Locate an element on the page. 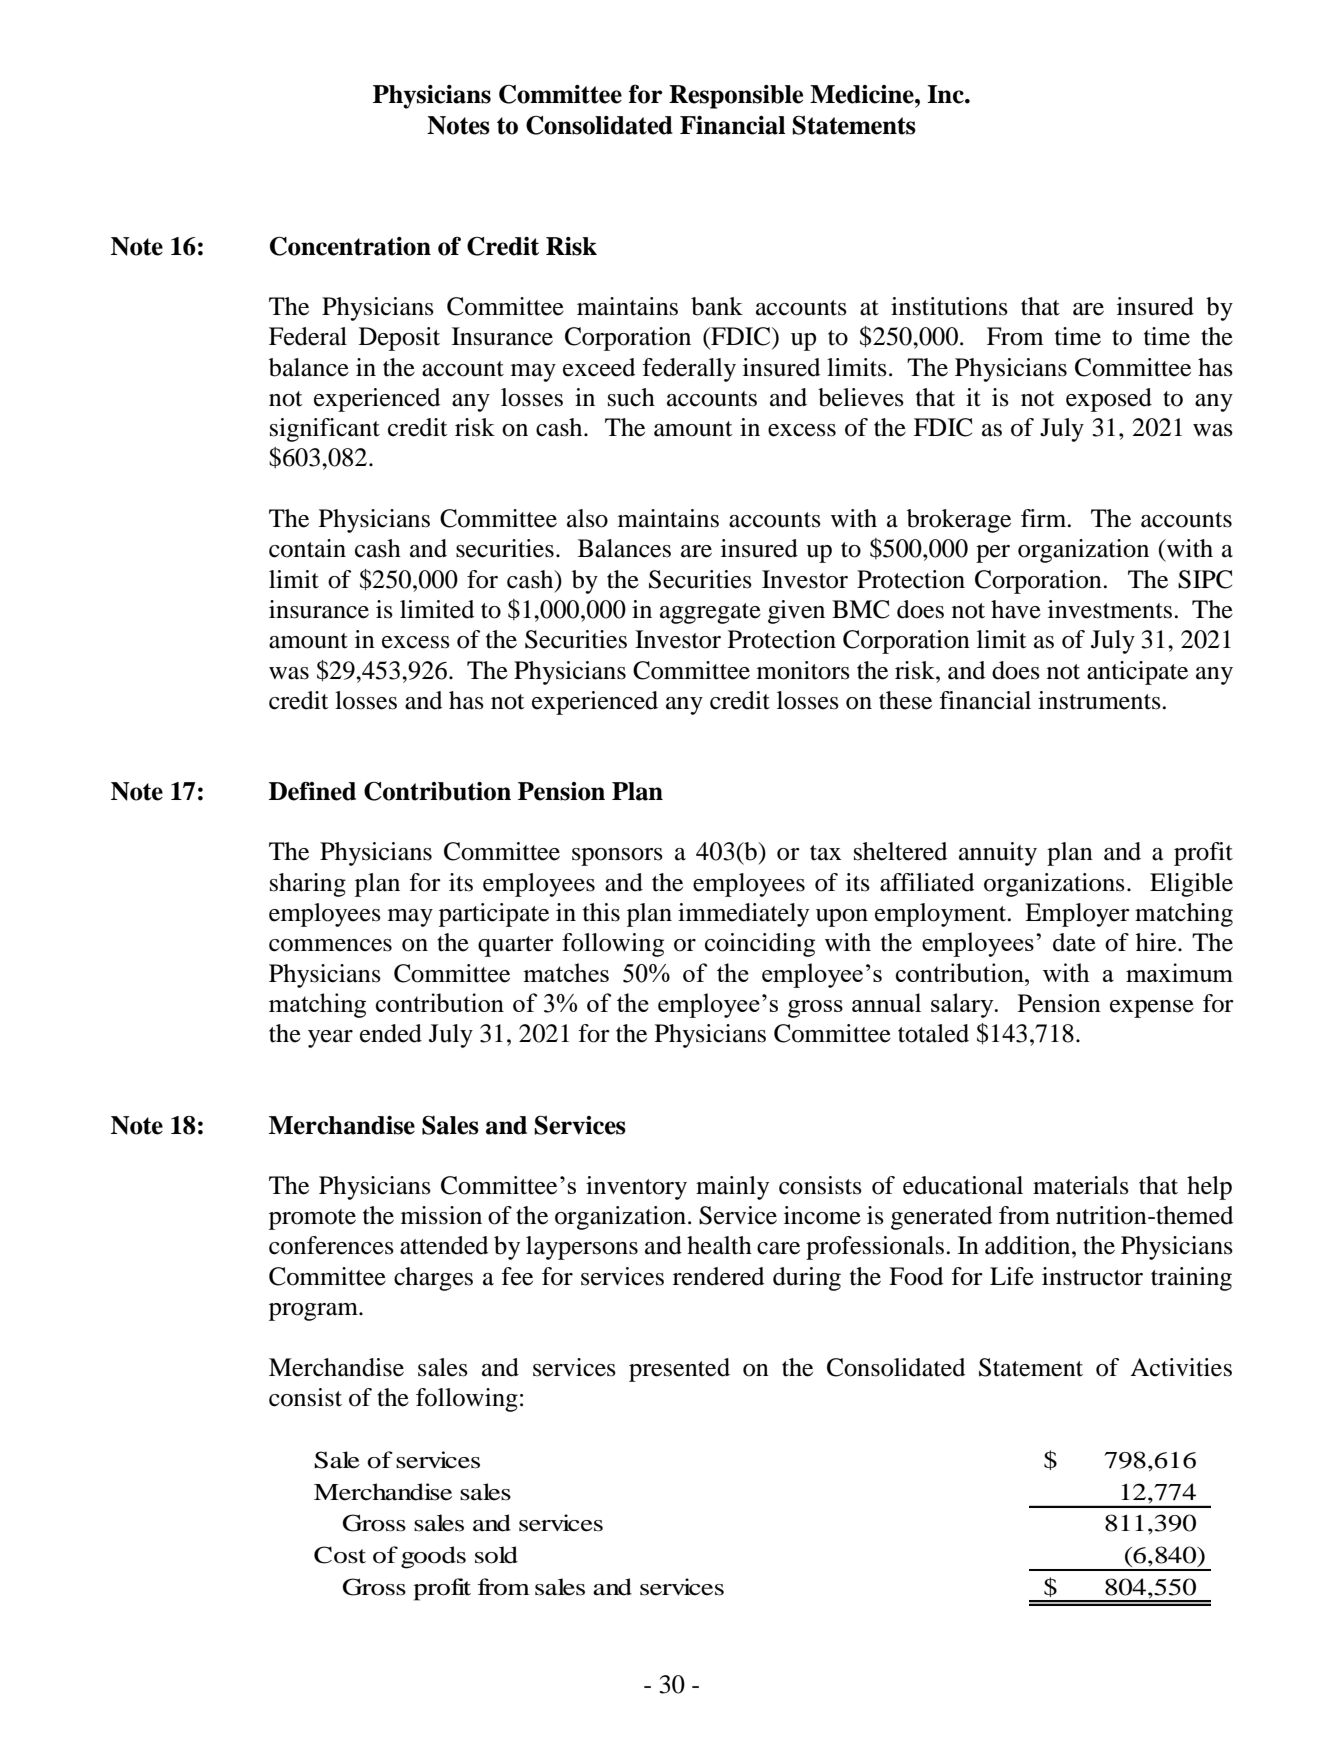 The width and height of the page is (1344, 1739). goods is located at coordinates (433, 1557).
